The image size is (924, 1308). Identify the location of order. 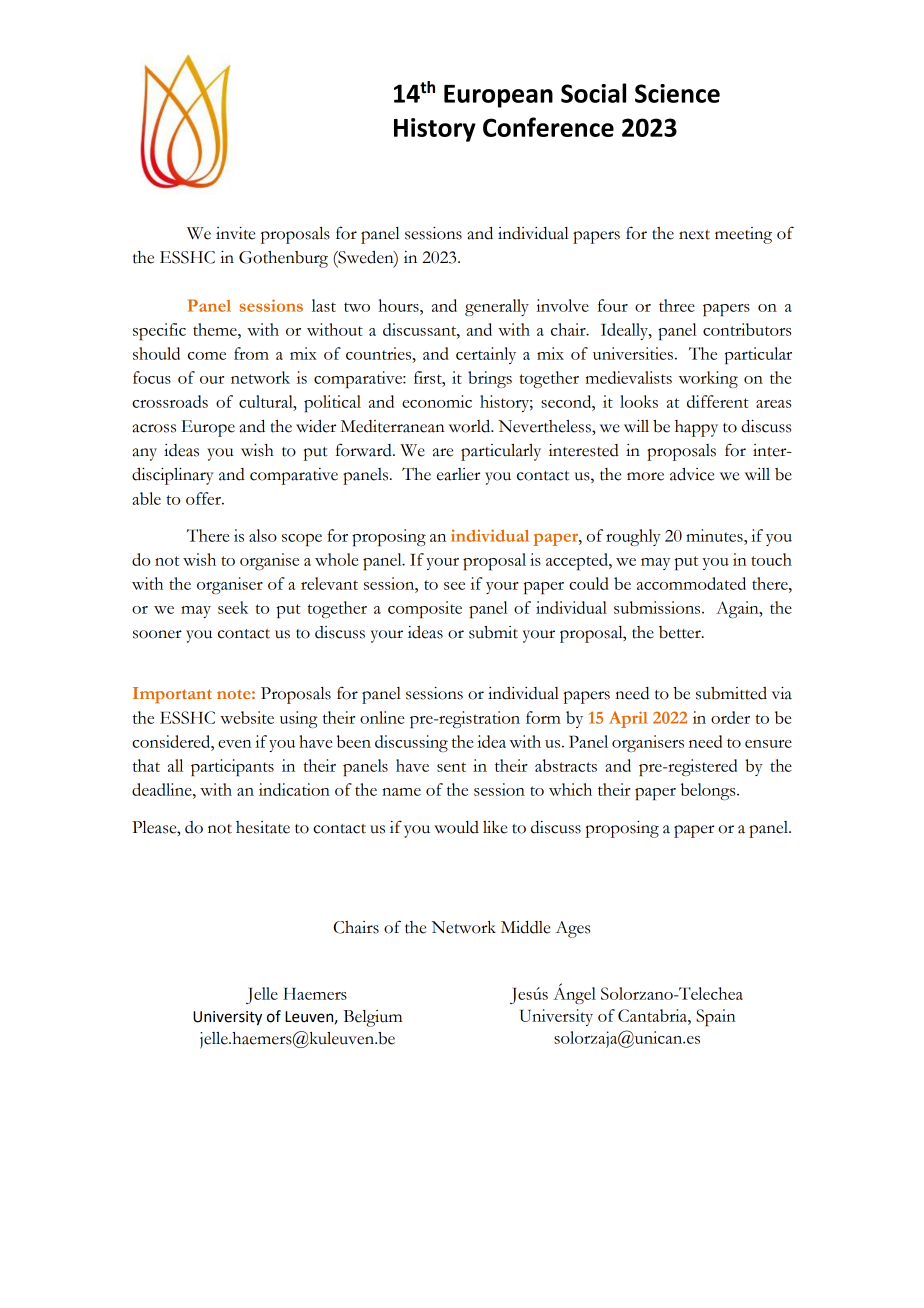
(730, 717).
